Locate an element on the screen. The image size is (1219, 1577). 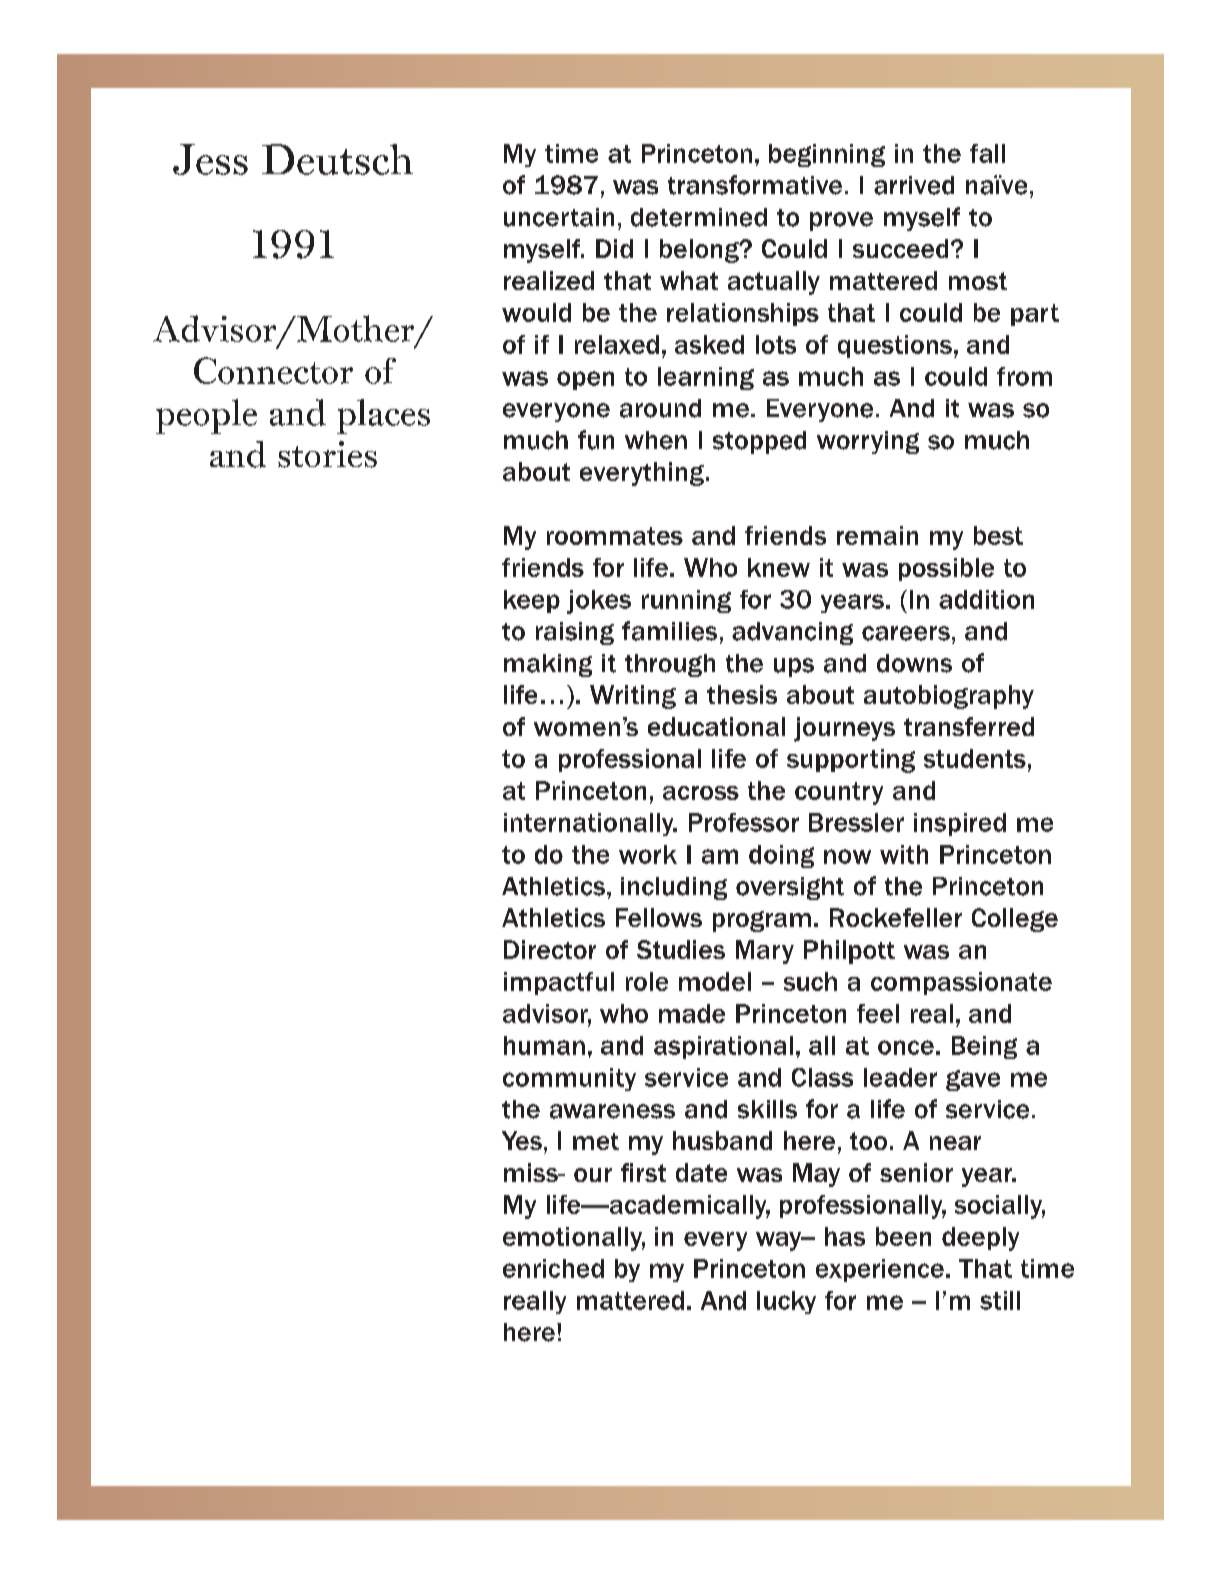
arrived is located at coordinates (914, 185).
